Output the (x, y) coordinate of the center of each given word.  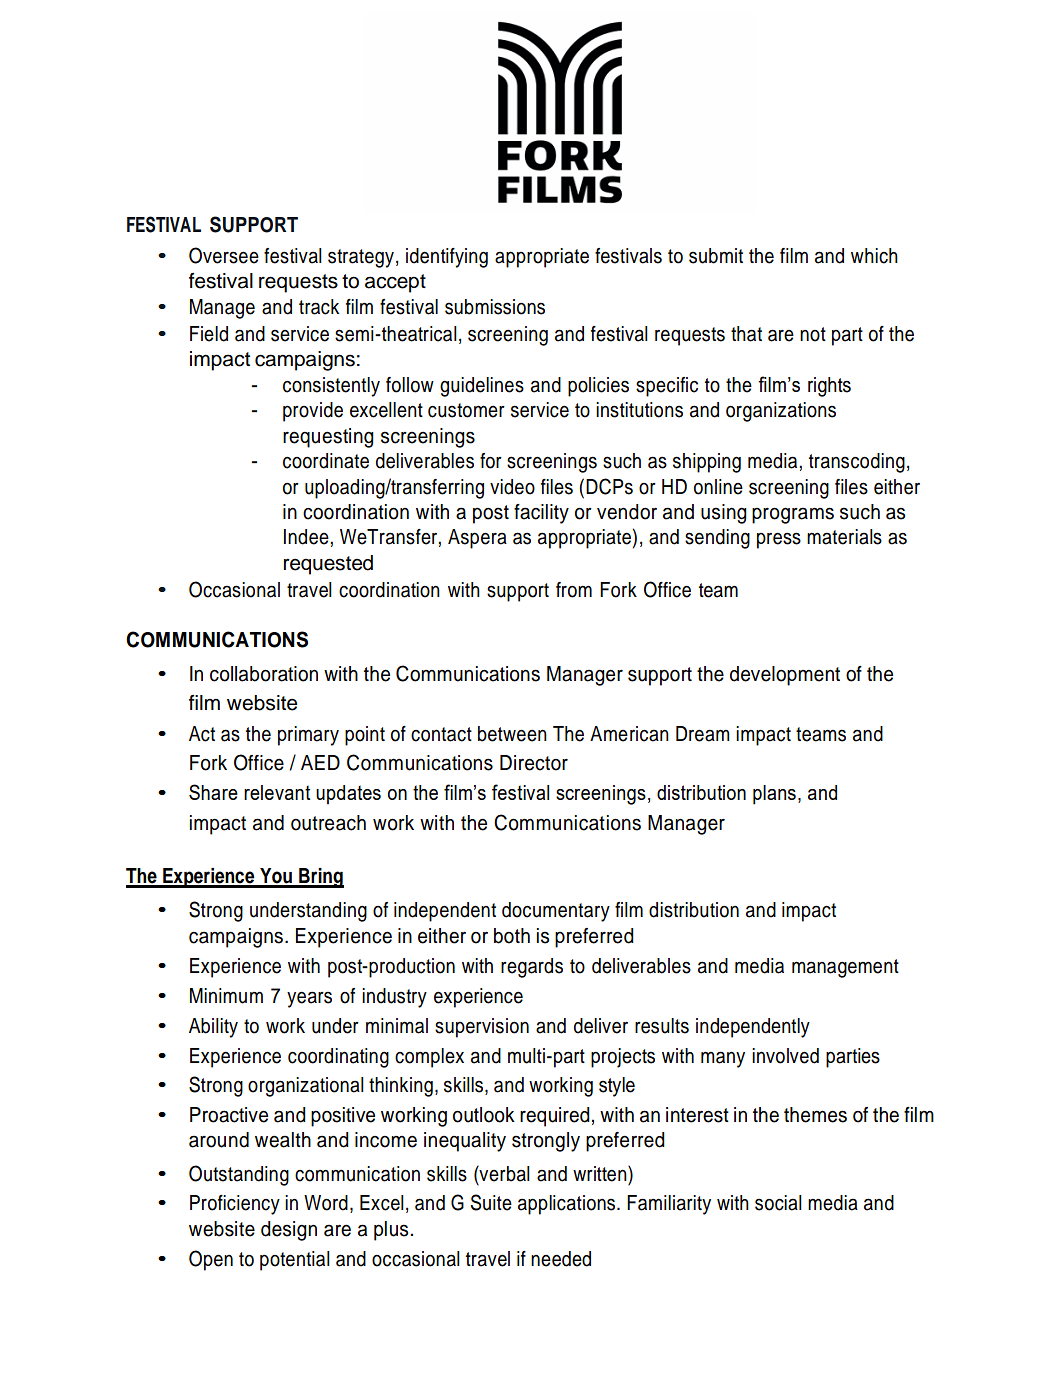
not (813, 334)
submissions (495, 307)
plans (774, 795)
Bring (320, 878)
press (779, 540)
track (319, 307)
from (574, 590)
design (289, 1231)
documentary (556, 912)
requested (328, 565)
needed (561, 1259)
